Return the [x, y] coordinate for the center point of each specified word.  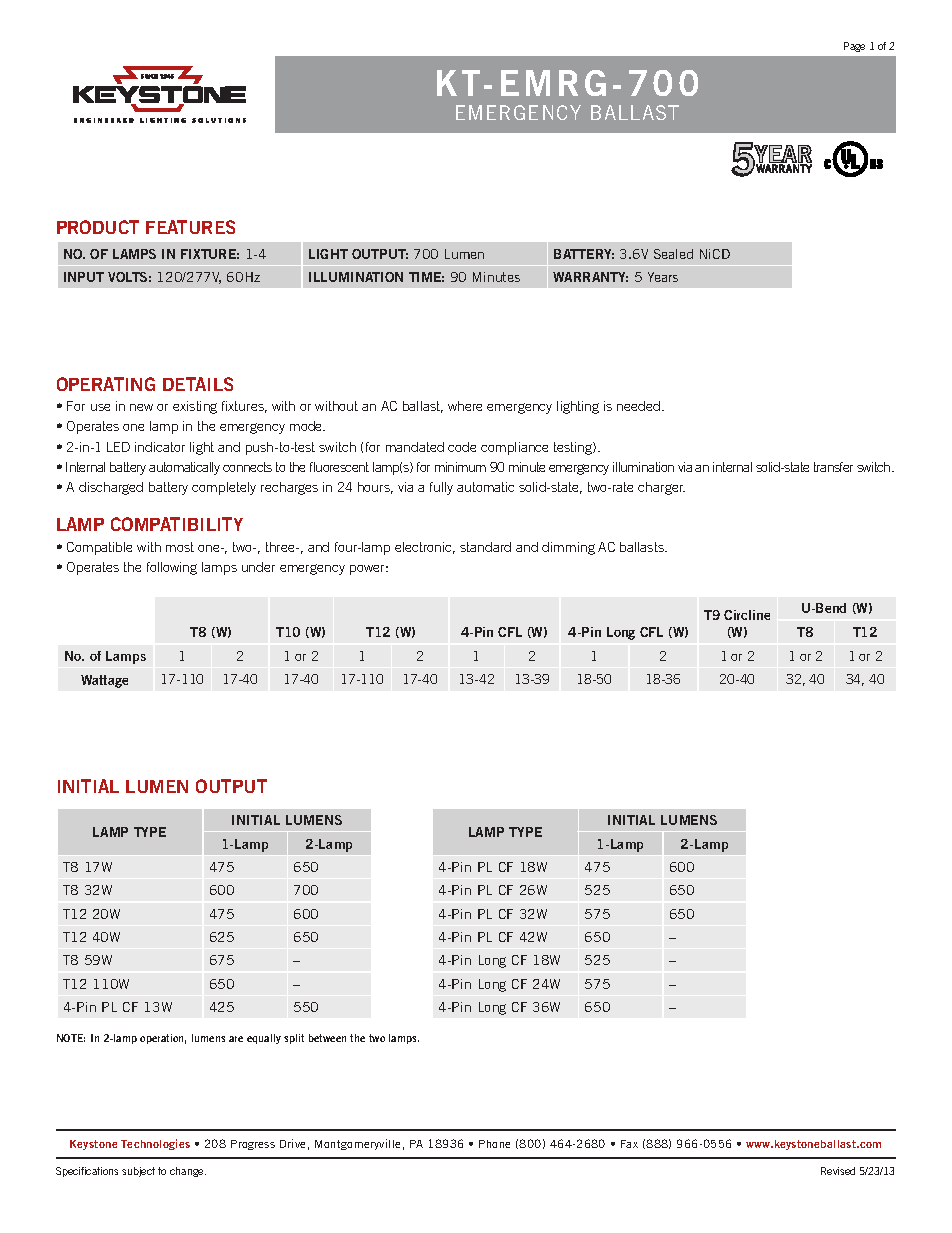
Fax [629, 1144]
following [172, 568]
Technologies [155, 1144]
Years [663, 277]
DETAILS [198, 384]
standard [485, 547]
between [327, 1038]
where [465, 406]
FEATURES [190, 227]
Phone [494, 1144]
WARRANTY [590, 277]
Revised [838, 1171]
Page [854, 47]
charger [661, 488]
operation [163, 1039]
